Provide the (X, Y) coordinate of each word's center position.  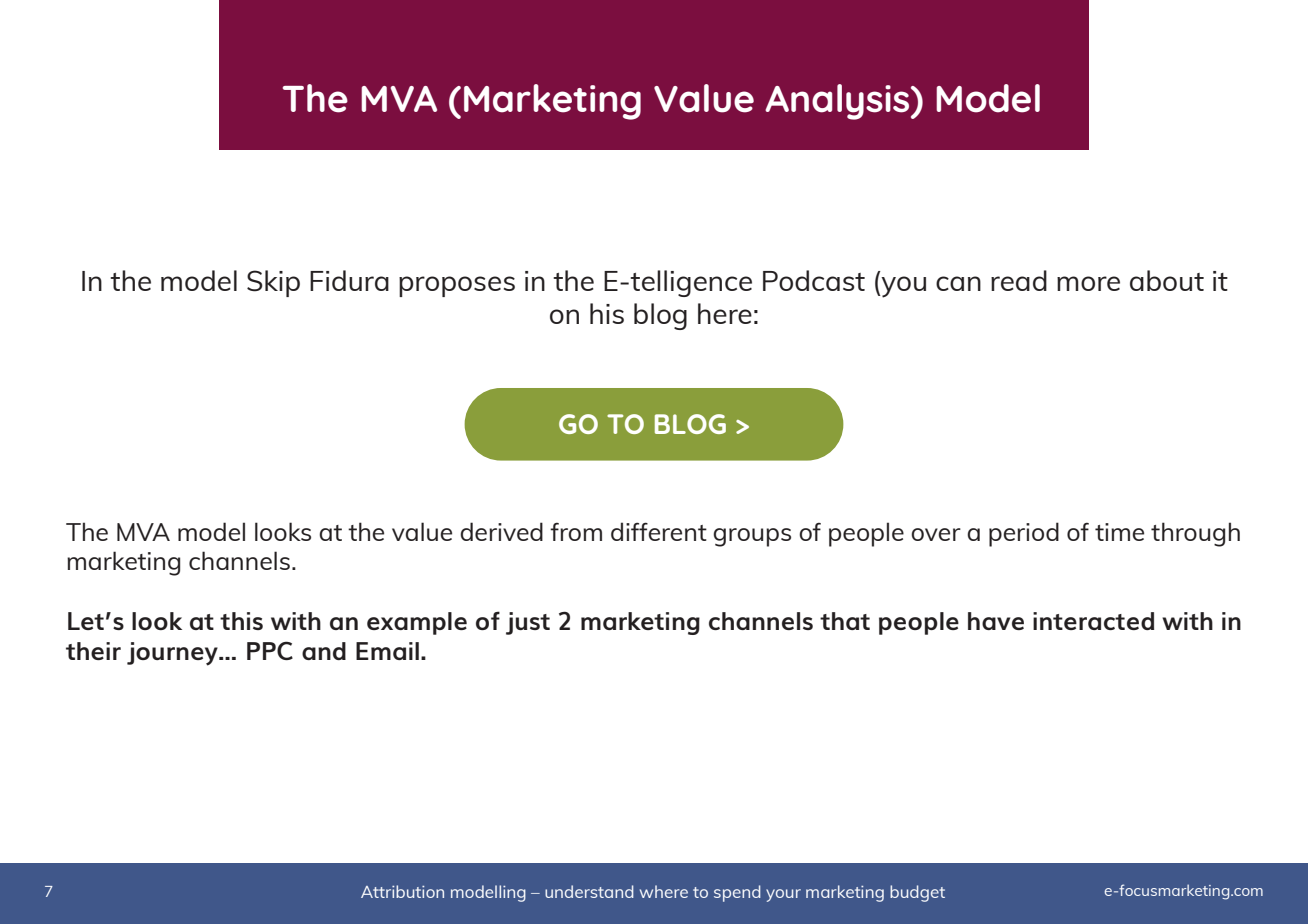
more (1088, 283)
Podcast (814, 280)
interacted (1093, 621)
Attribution (402, 891)
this (241, 621)
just (528, 623)
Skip (273, 283)
